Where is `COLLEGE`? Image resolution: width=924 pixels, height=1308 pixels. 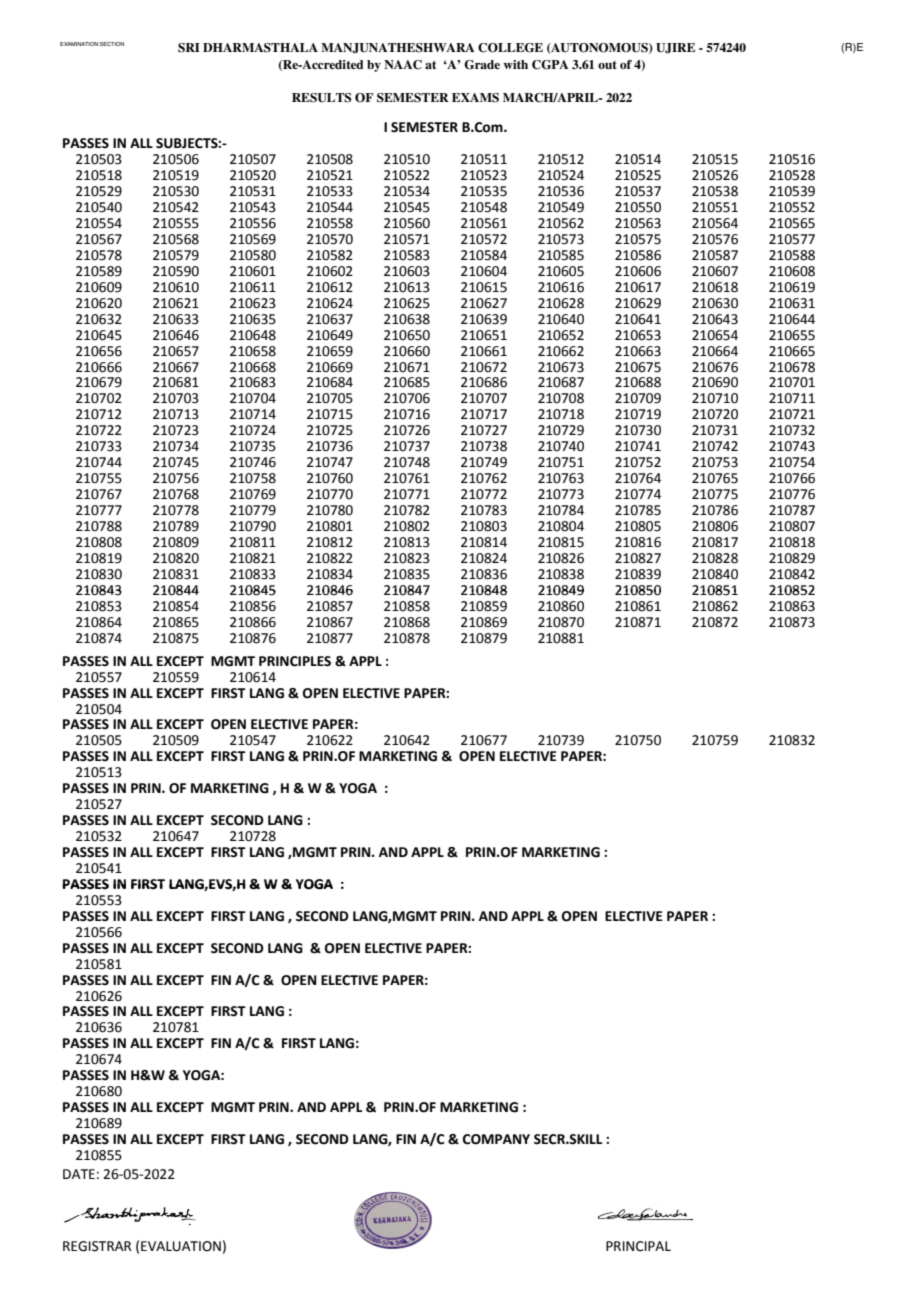 COLLEGE is located at coordinates (510, 48).
